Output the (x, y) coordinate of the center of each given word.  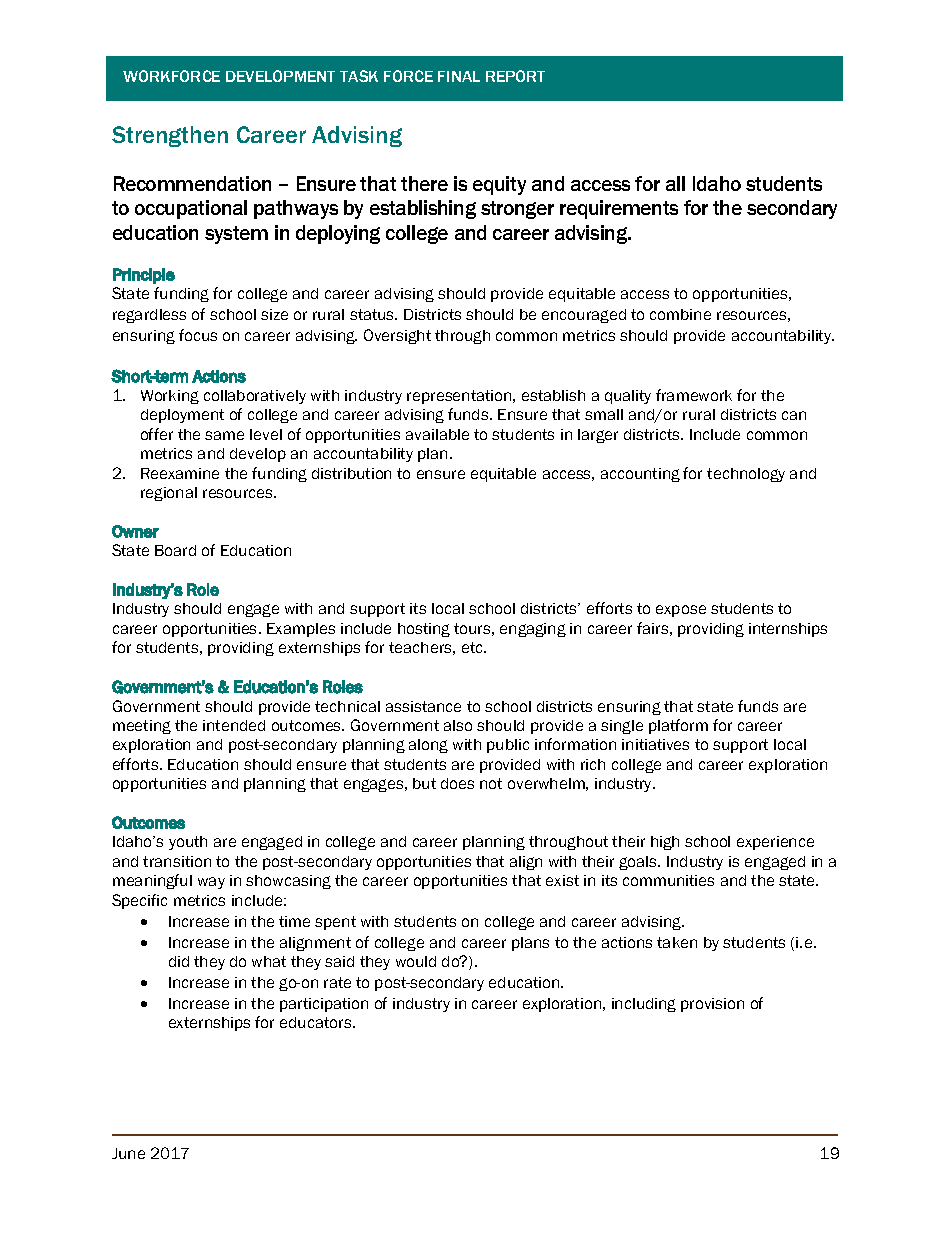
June (128, 1153)
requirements (619, 209)
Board (175, 550)
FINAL (459, 76)
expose (681, 611)
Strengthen (170, 136)
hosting (424, 630)
